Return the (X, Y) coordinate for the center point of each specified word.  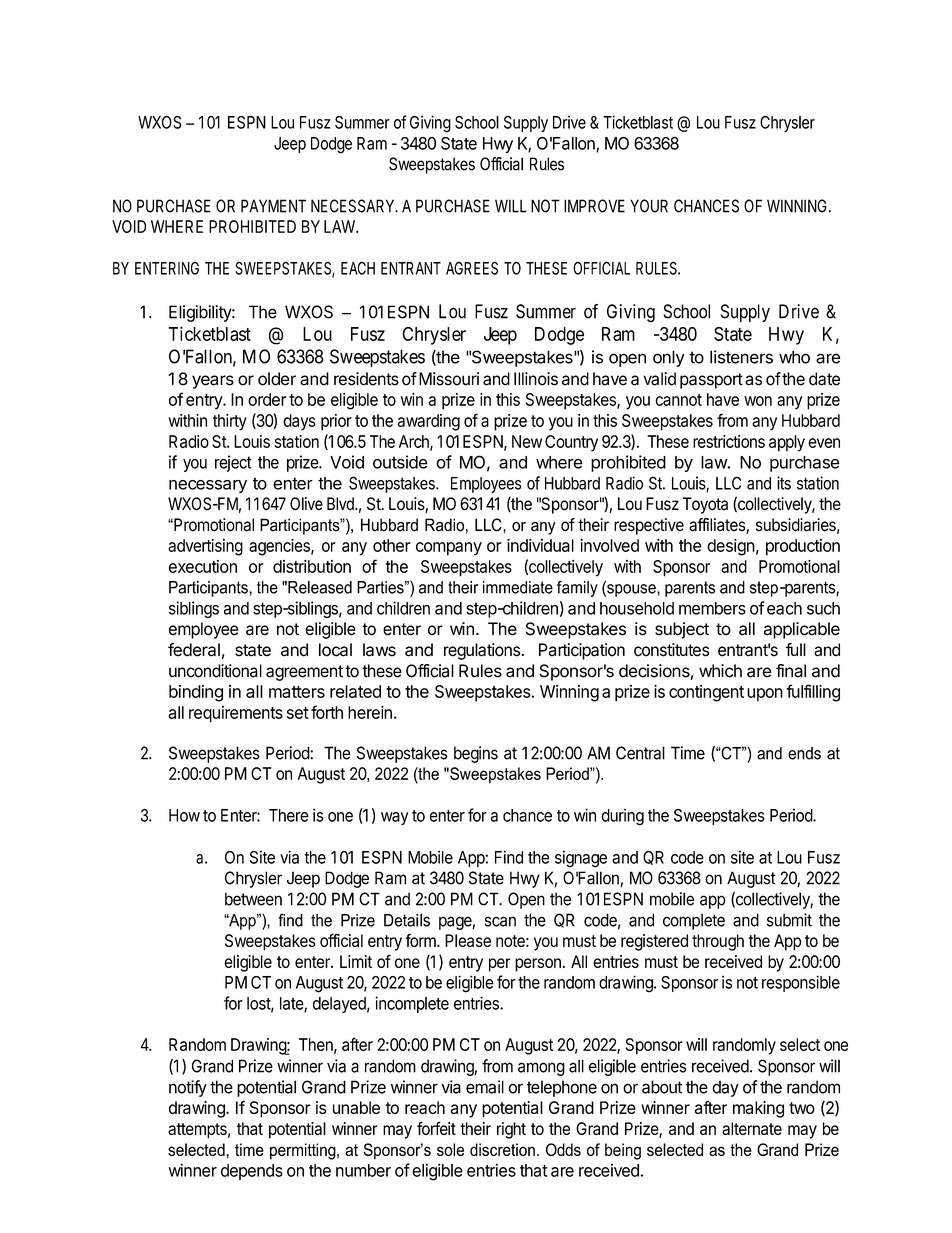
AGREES (472, 268)
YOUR (649, 206)
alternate (752, 1128)
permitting (304, 1151)
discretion (502, 1149)
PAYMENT (273, 206)
